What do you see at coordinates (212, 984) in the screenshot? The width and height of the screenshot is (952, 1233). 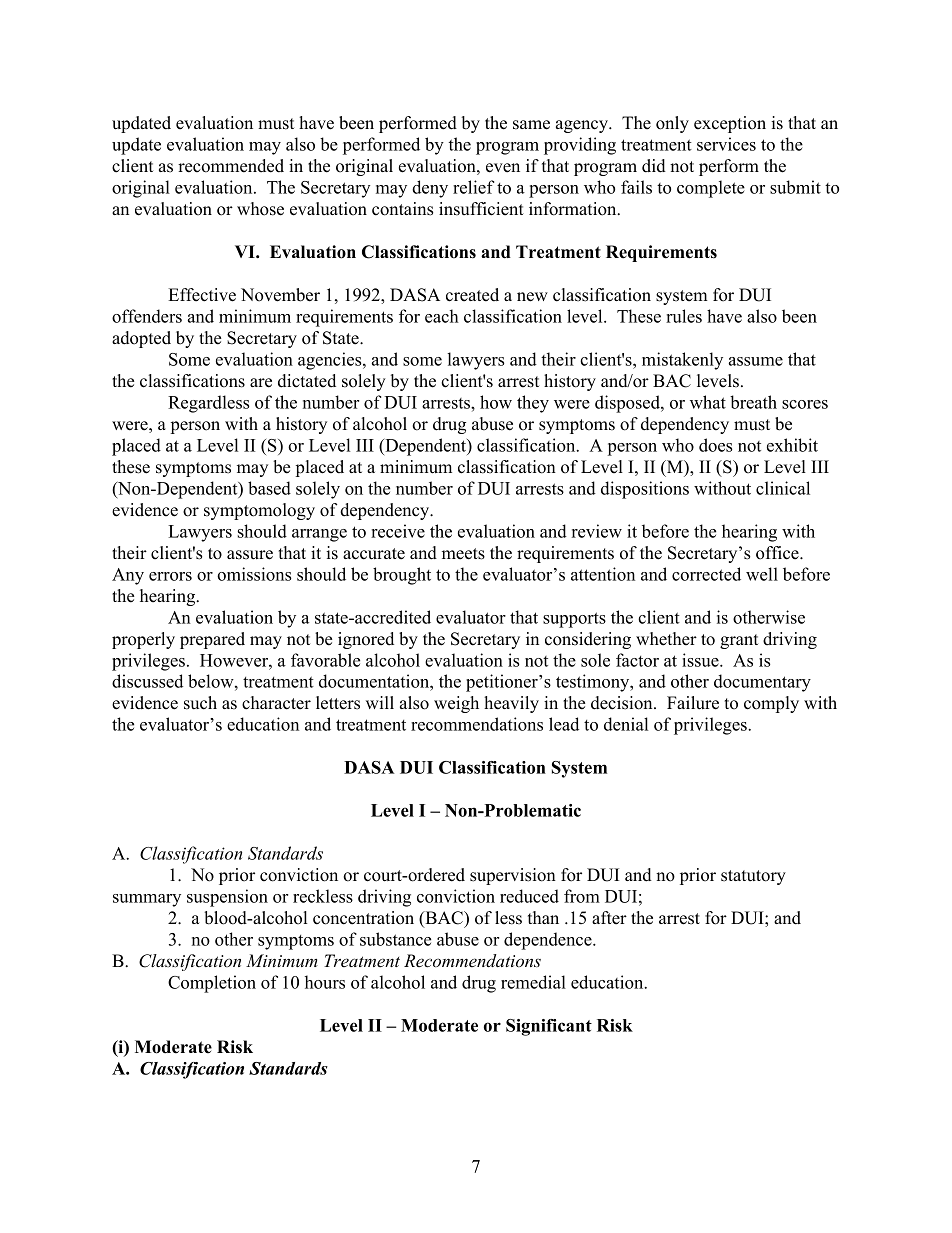 I see `Completion` at bounding box center [212, 984].
